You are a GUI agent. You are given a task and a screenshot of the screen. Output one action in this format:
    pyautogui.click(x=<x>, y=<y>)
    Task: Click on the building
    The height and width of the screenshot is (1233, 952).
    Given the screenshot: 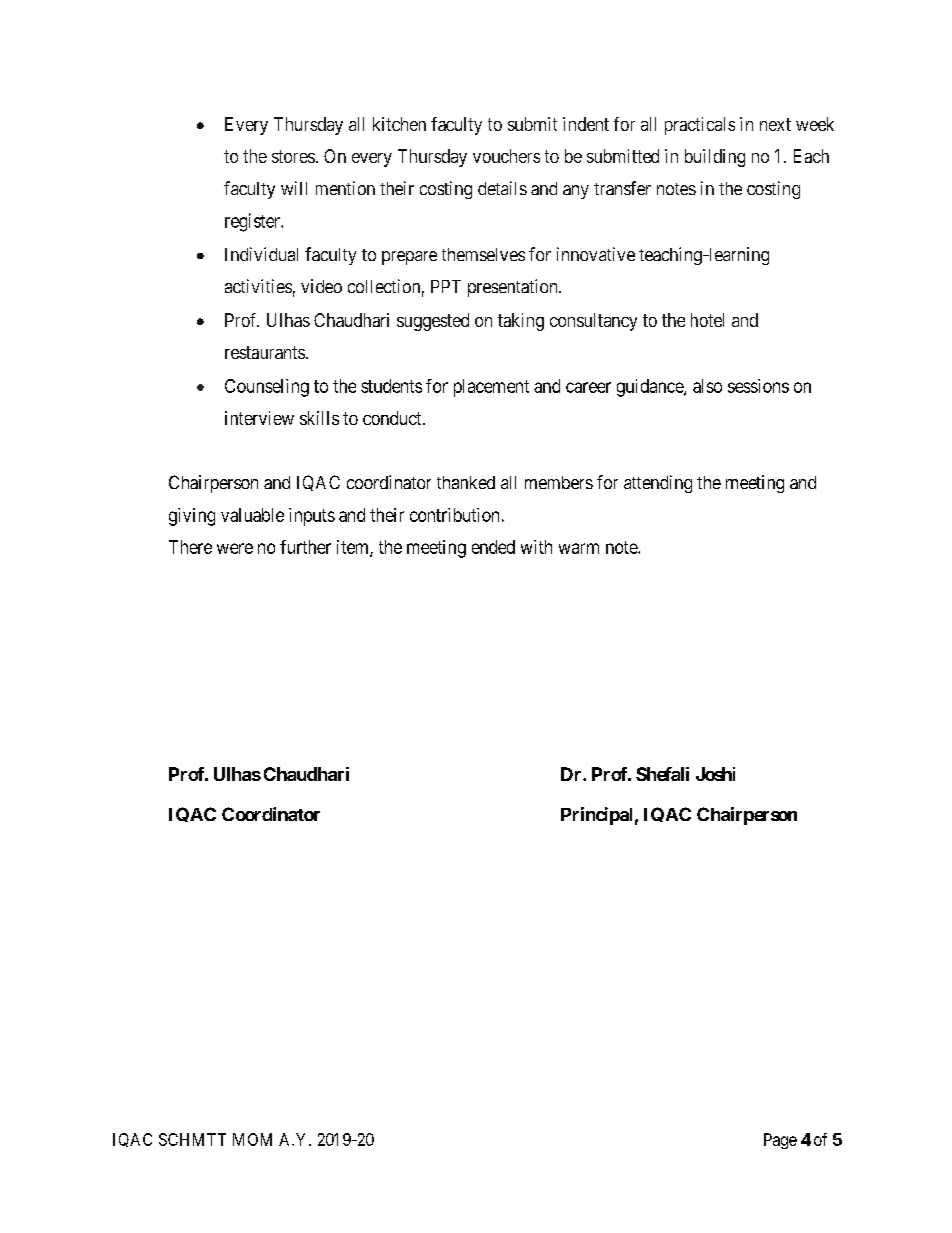 What is the action you would take?
    pyautogui.click(x=715, y=158)
